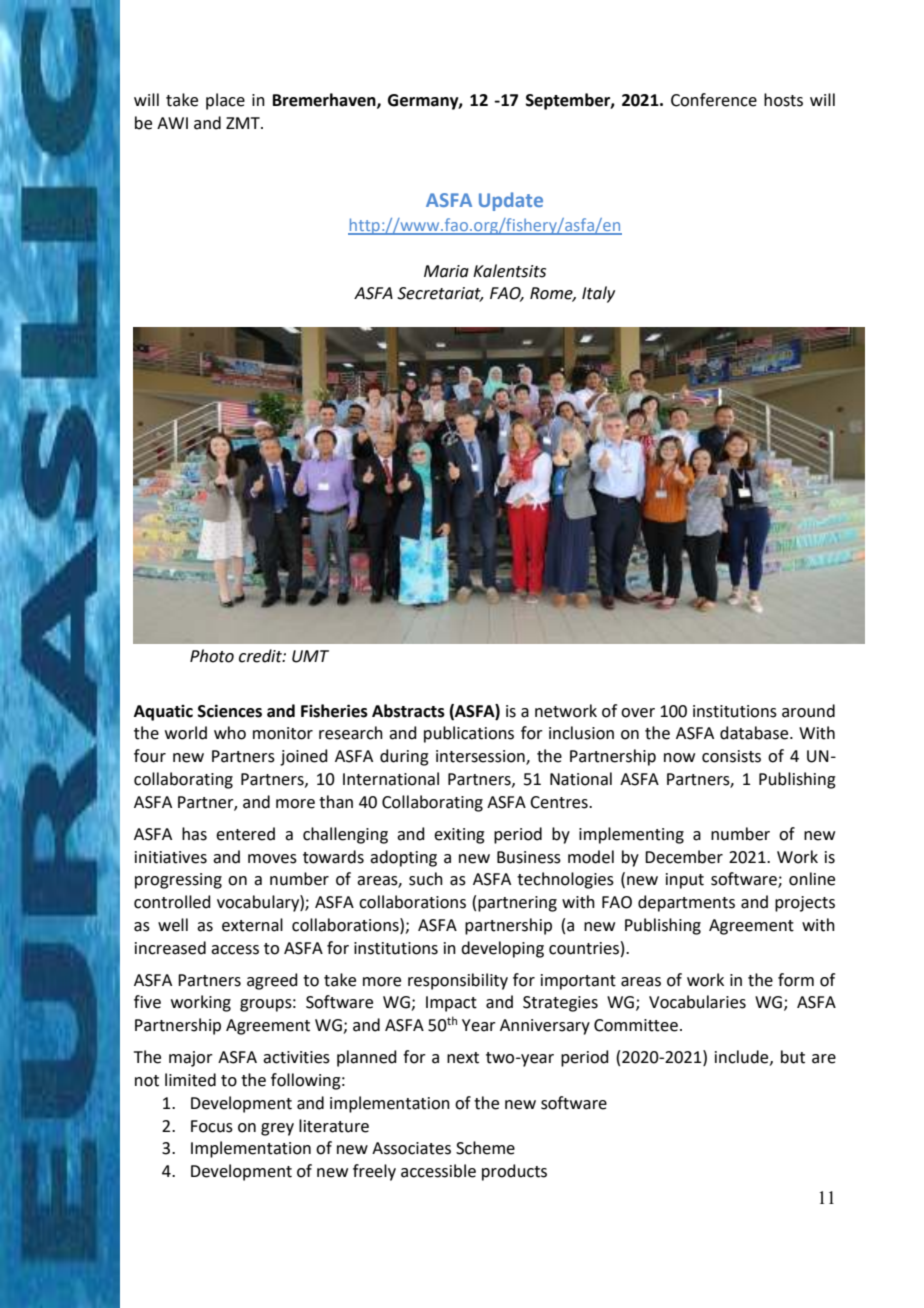 The image size is (924, 1308). Describe the element at coordinates (212, 656) in the page. I see `Photo` at that location.
